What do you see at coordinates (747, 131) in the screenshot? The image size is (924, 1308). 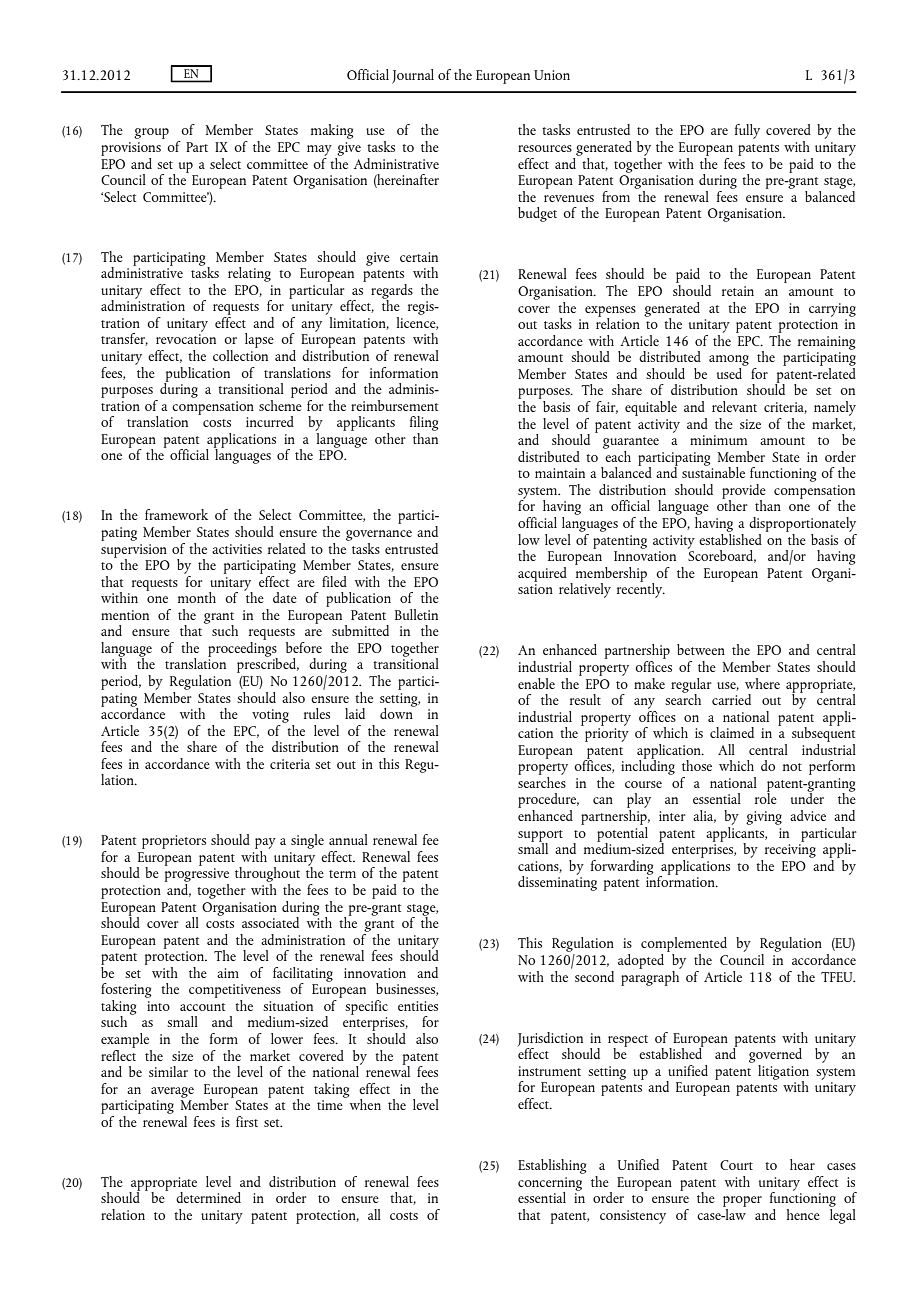 I see `fully` at bounding box center [747, 131].
